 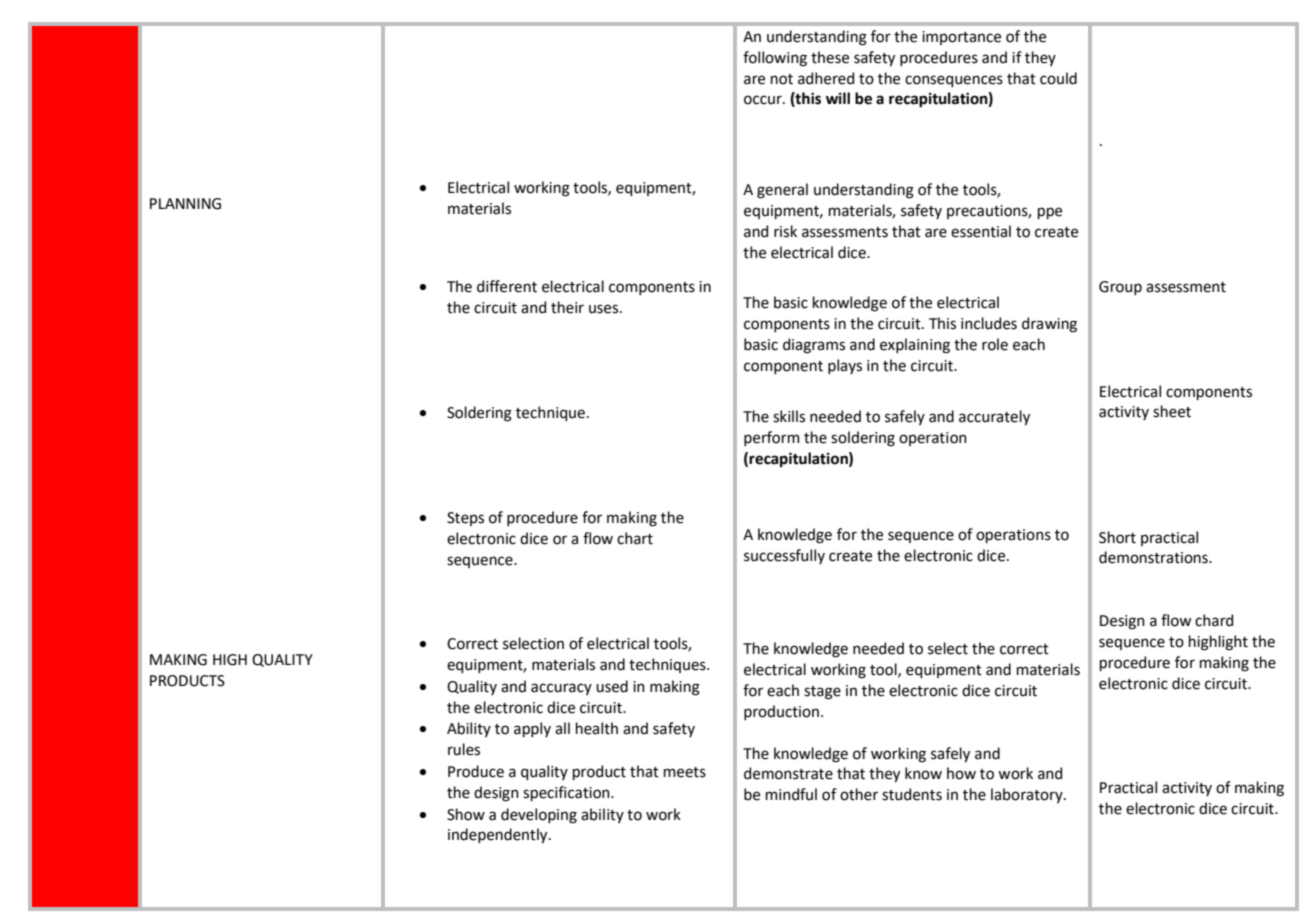 What do you see at coordinates (567, 307) in the page?
I see `their` at bounding box center [567, 307].
